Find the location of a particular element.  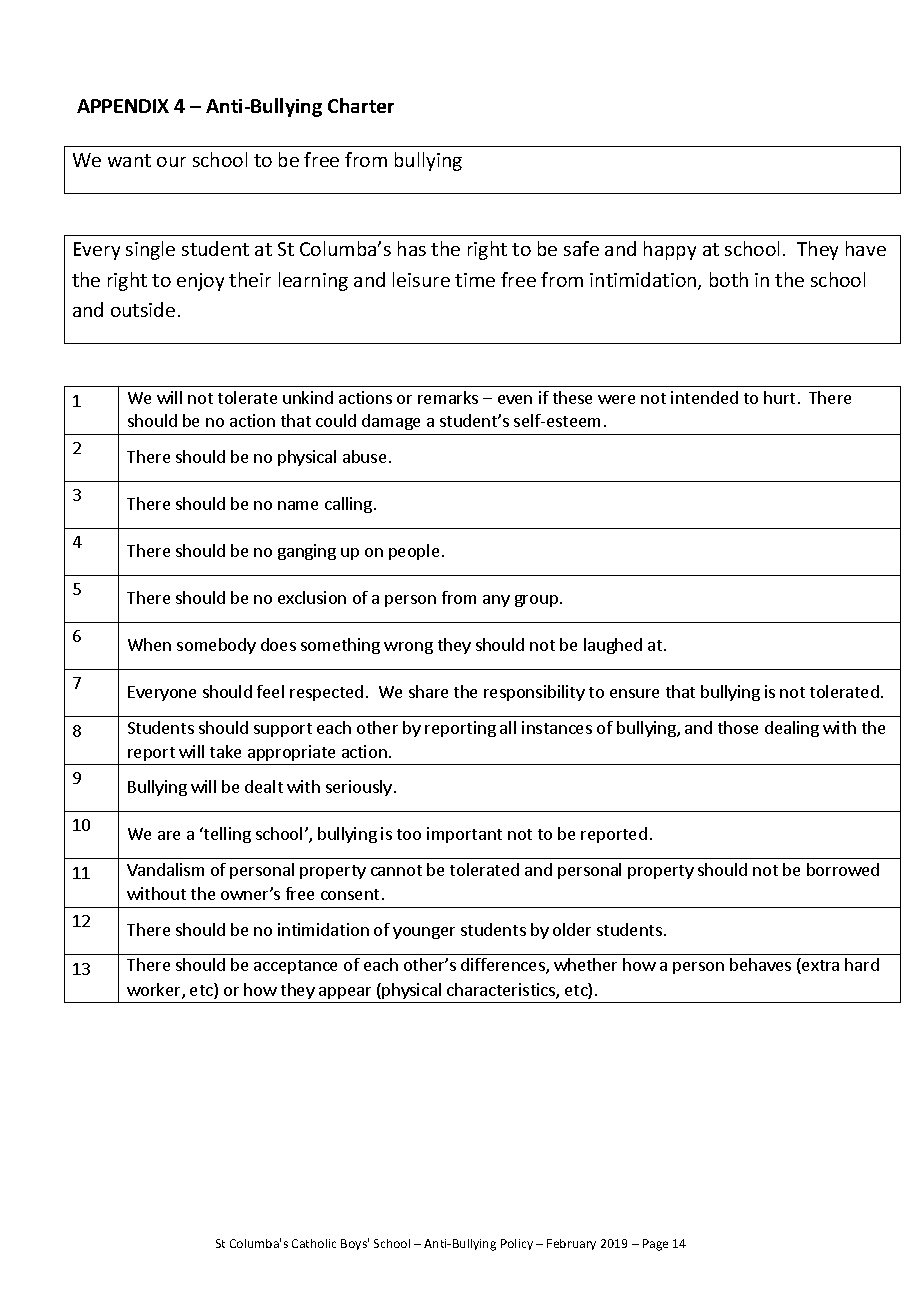

Page is located at coordinates (655, 1245).
